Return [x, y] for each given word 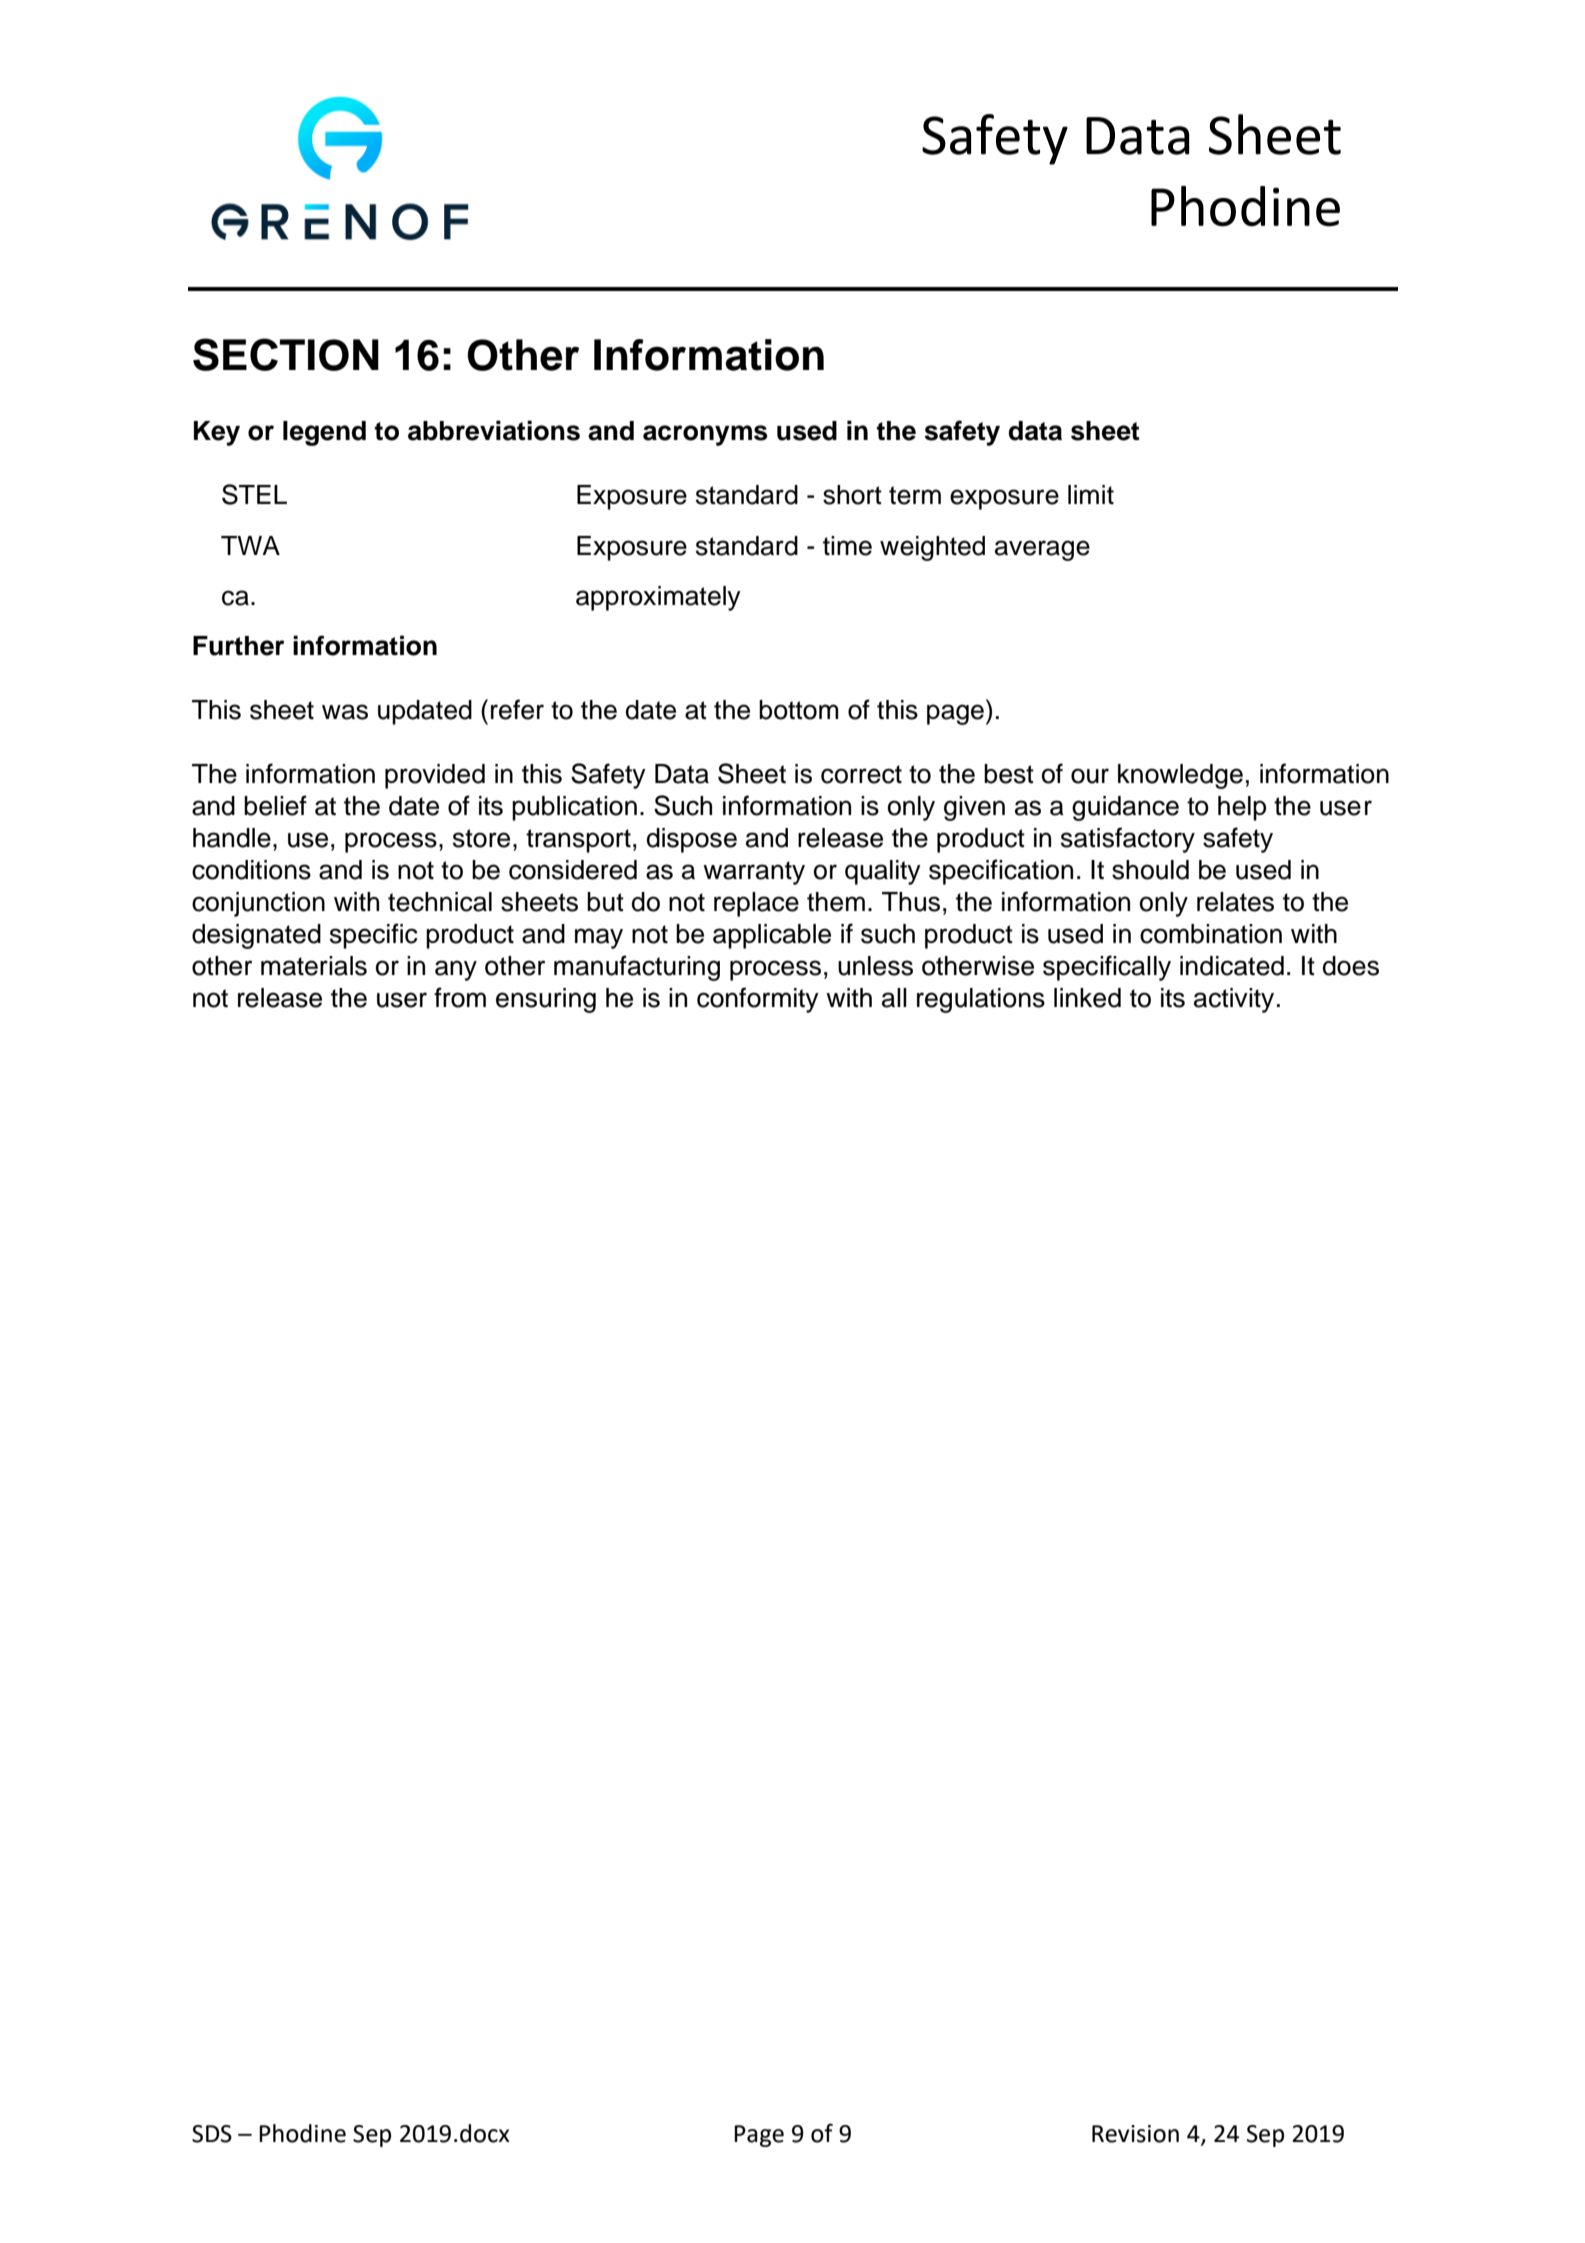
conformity [758, 1000]
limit [1091, 494]
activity [1234, 1000]
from [460, 997]
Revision [1135, 2134]
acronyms [705, 435]
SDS [212, 2134]
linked [1087, 998]
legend [324, 433]
